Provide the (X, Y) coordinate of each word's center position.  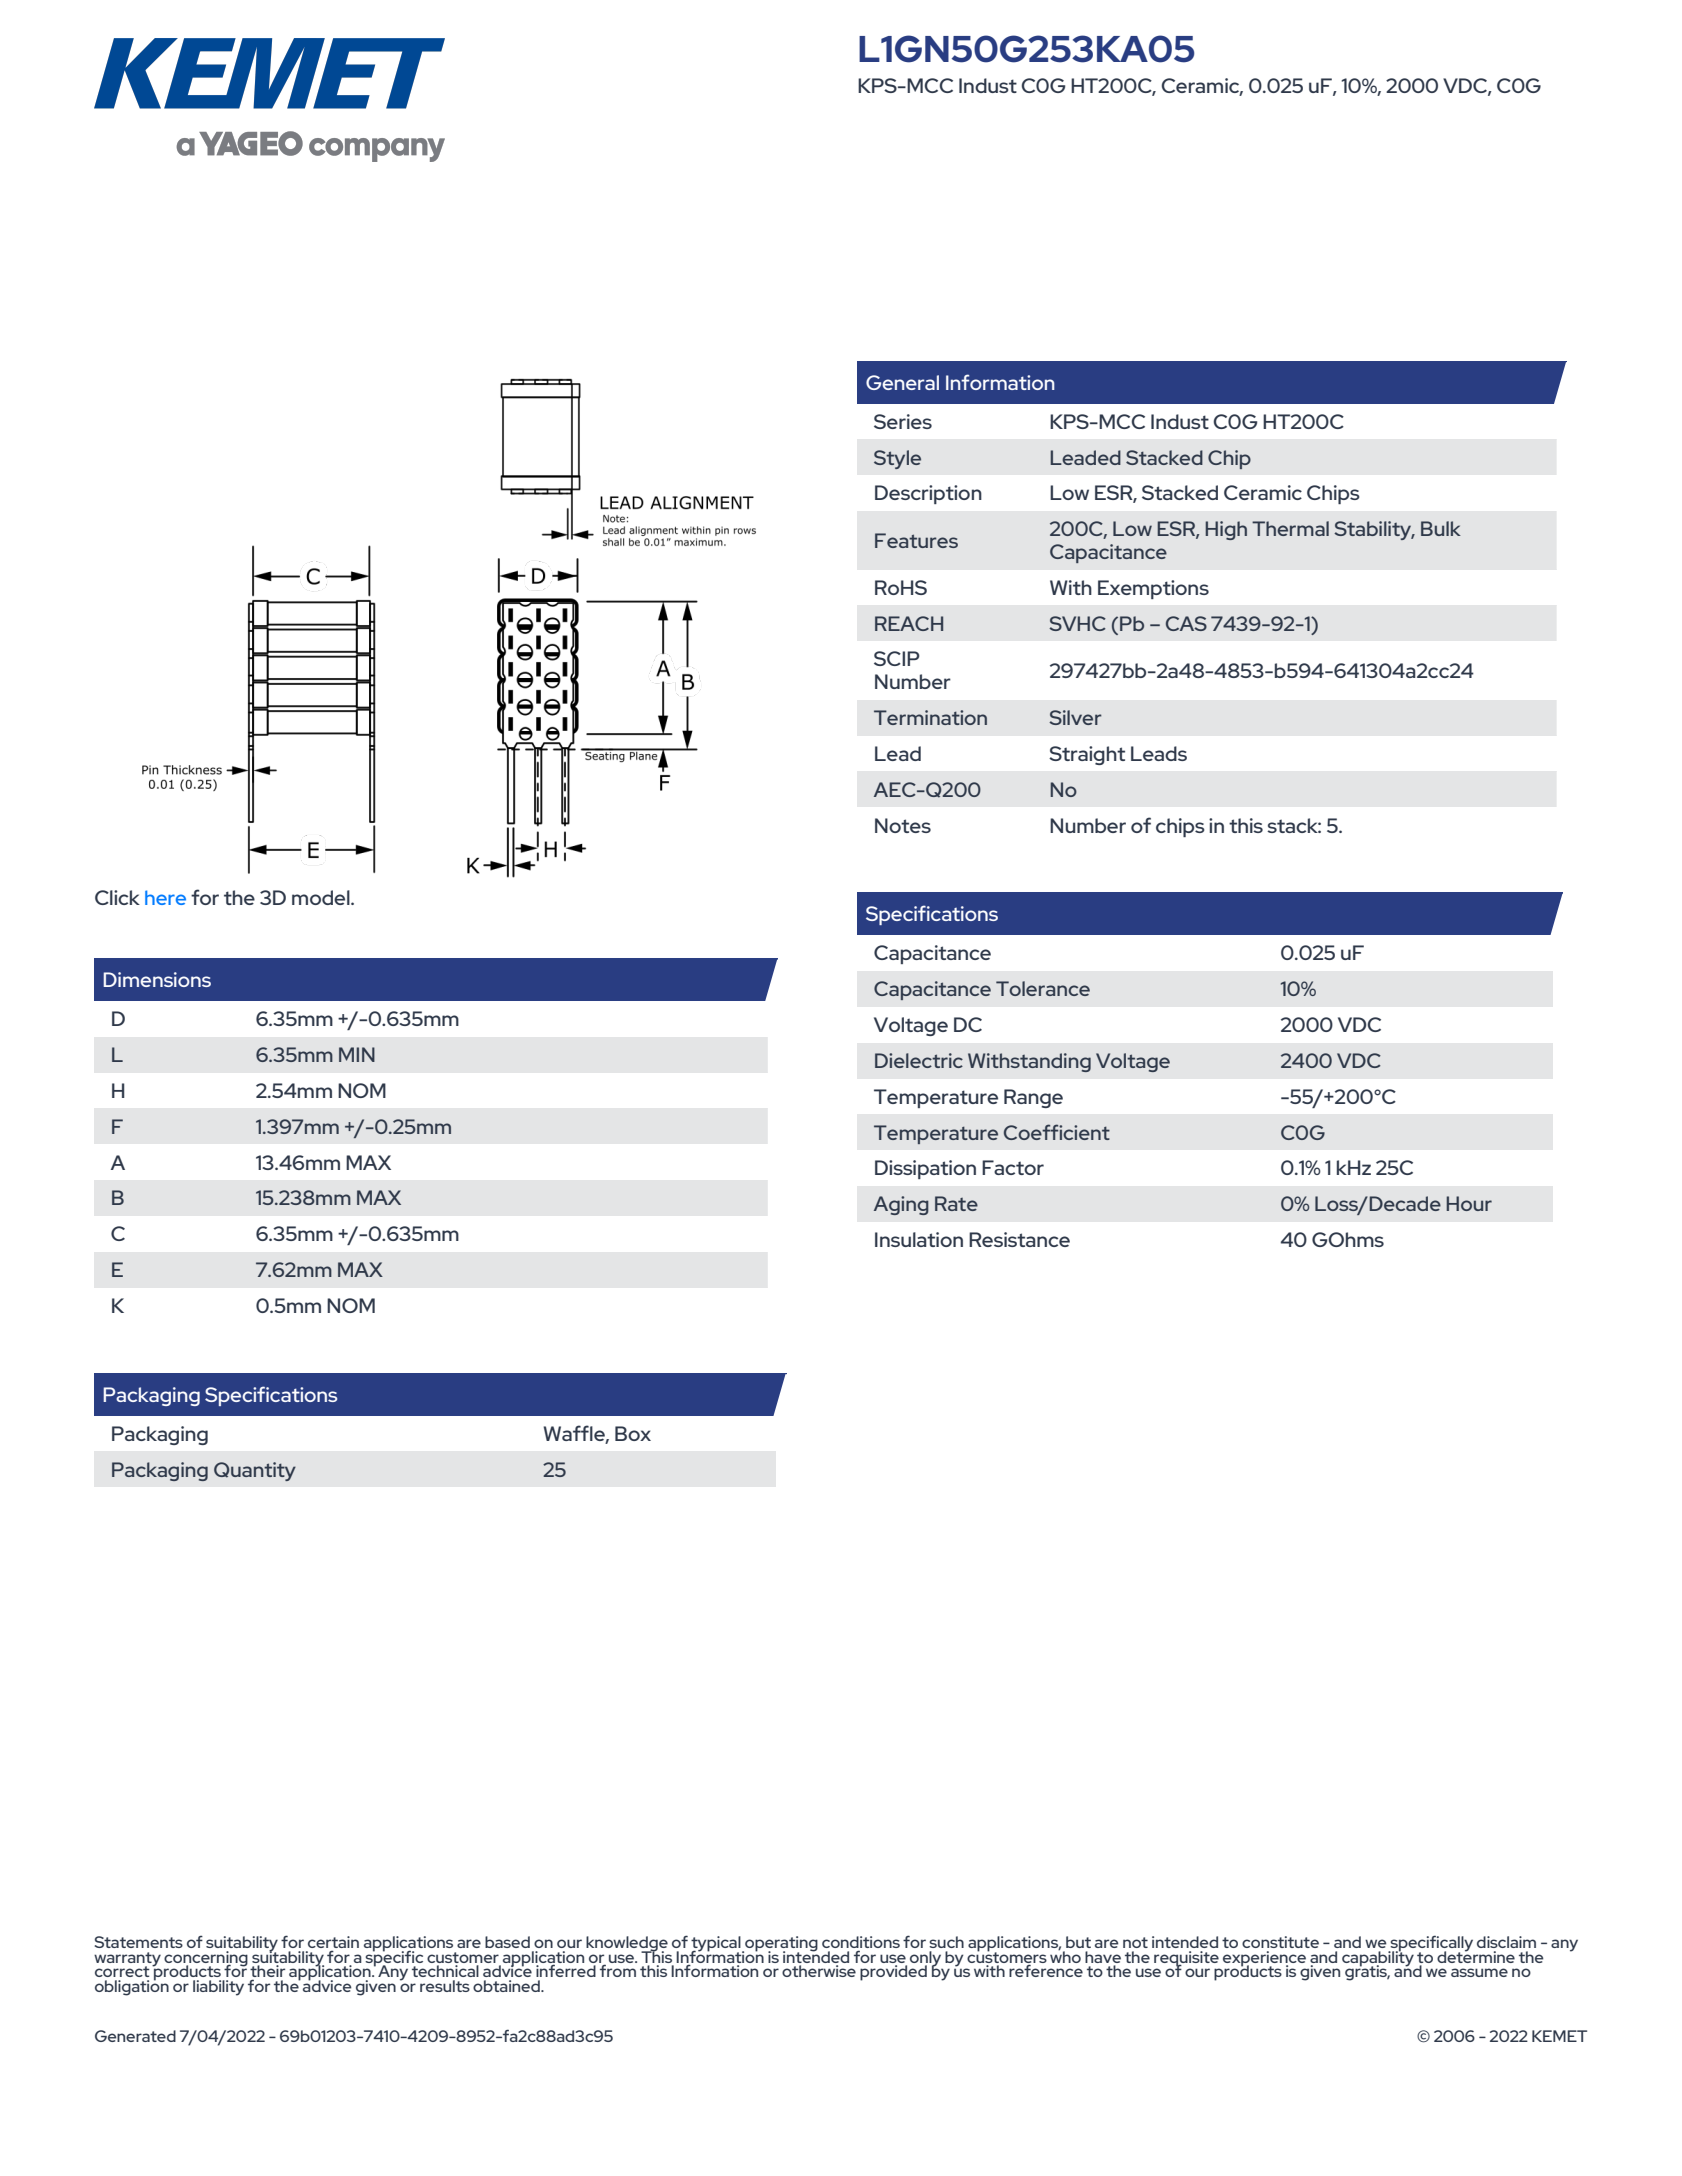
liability (218, 1988)
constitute (1280, 1942)
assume (1479, 1972)
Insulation (919, 1239)
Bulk (1441, 528)
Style (897, 459)
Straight (1087, 755)
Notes (903, 825)
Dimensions (157, 979)
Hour (1469, 1203)
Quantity (255, 1471)
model (322, 897)
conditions (861, 1942)
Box (633, 1433)
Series (903, 421)
